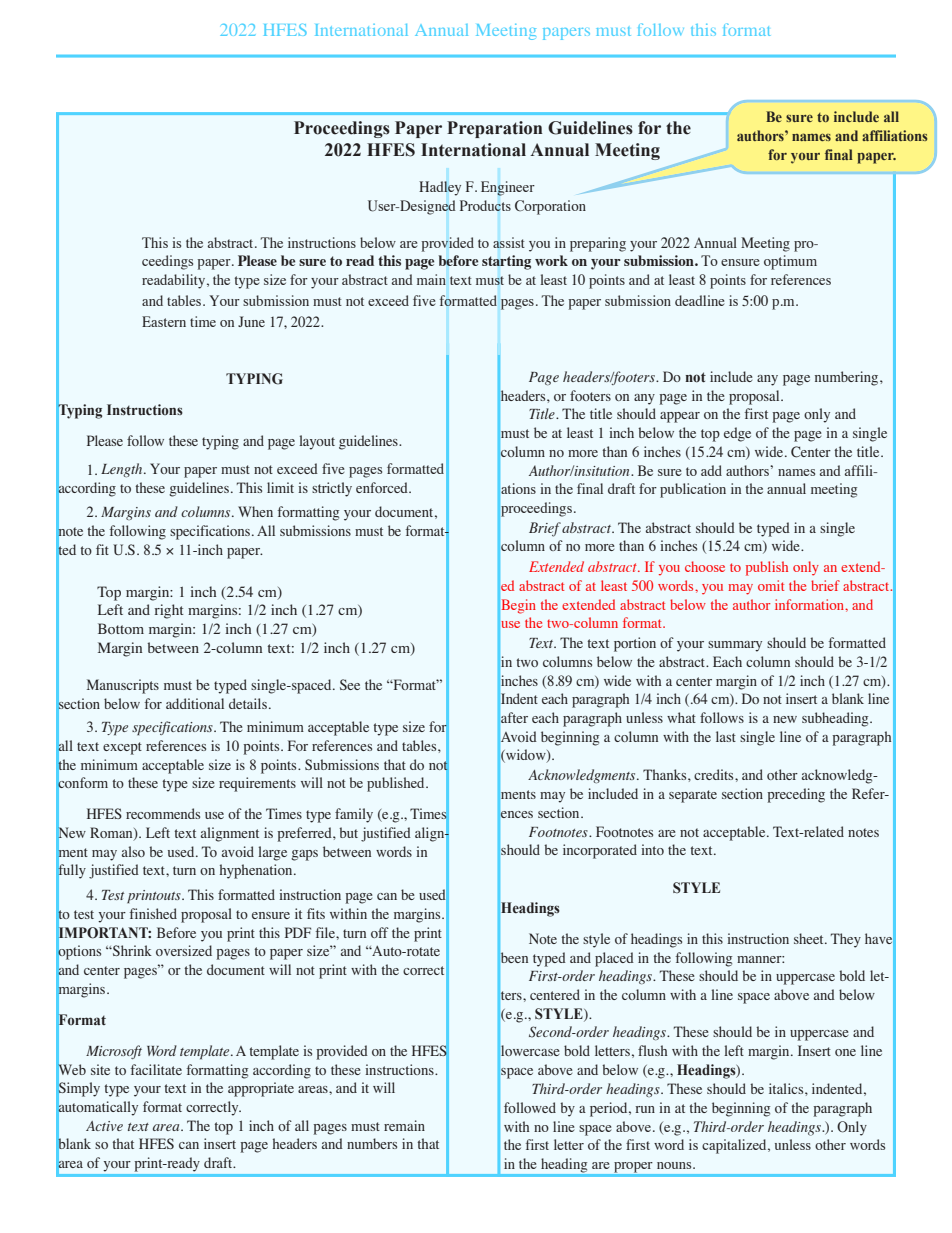 The width and height of the image is (952, 1233). What do you see at coordinates (383, 487) in the image?
I see `enforced` at bounding box center [383, 487].
